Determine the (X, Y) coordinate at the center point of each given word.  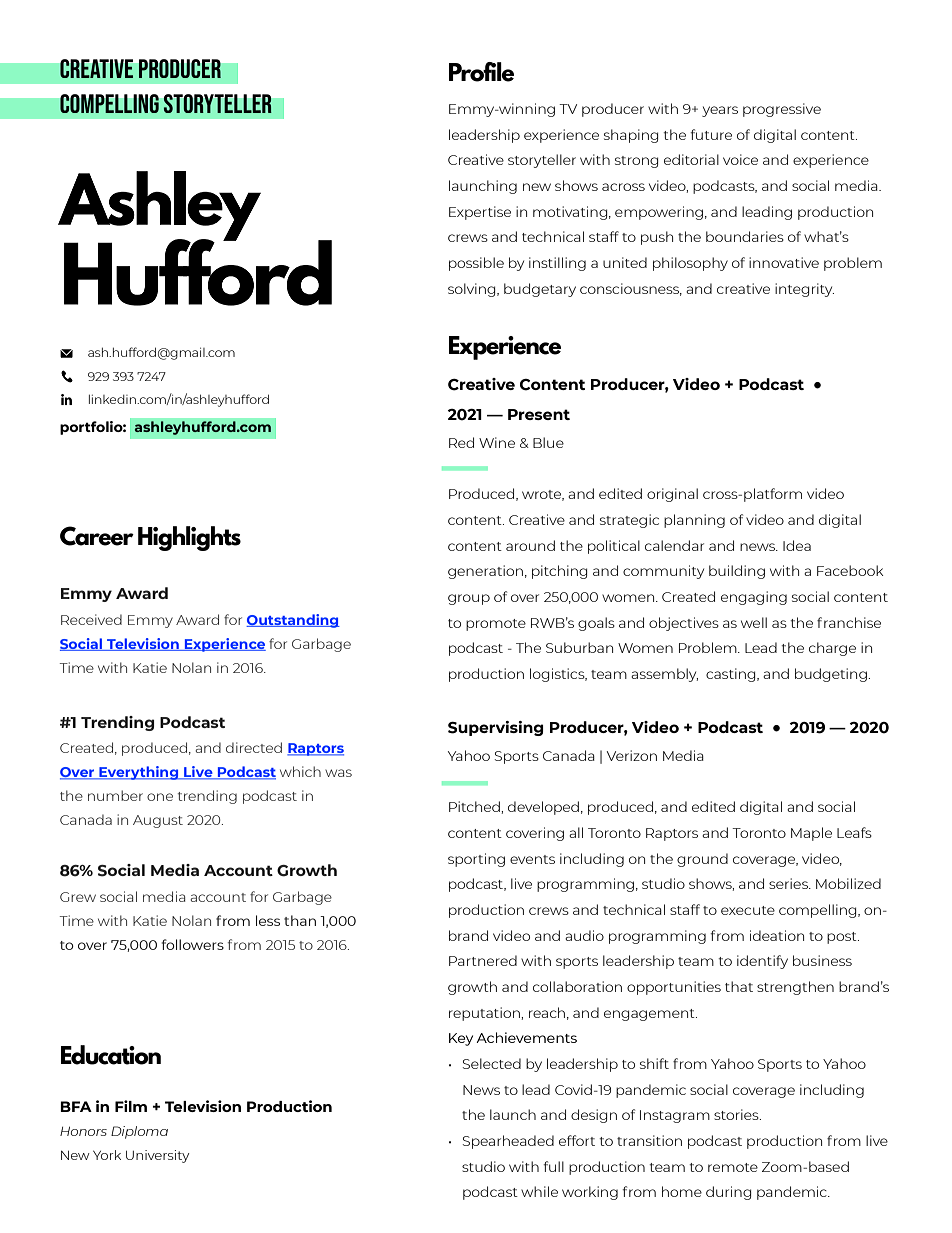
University (157, 1156)
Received (91, 619)
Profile (481, 72)
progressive (782, 110)
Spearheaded (508, 1142)
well (754, 622)
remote (733, 1167)
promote (496, 625)
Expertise (480, 213)
